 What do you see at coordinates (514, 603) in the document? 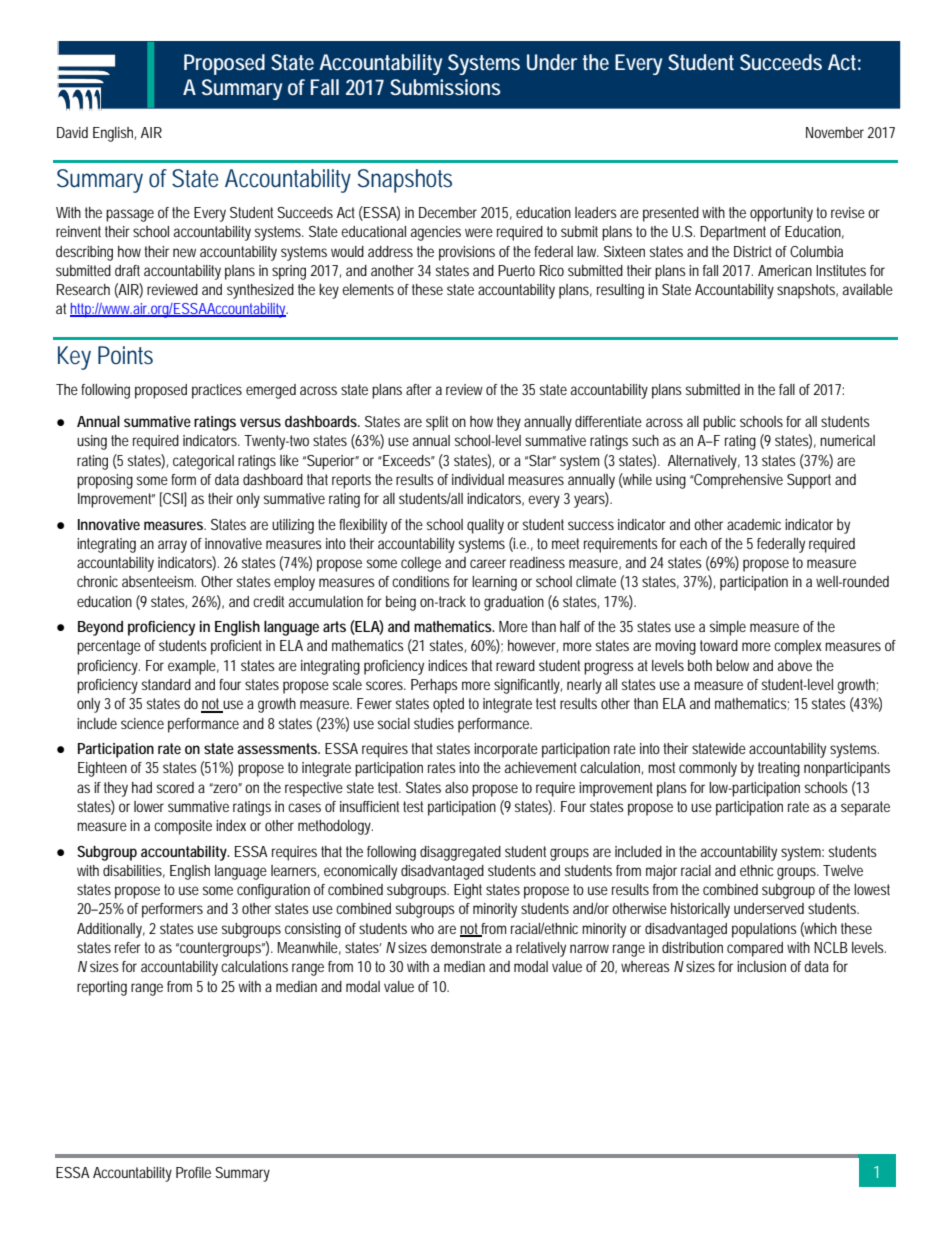
I see `graduation` at bounding box center [514, 603].
